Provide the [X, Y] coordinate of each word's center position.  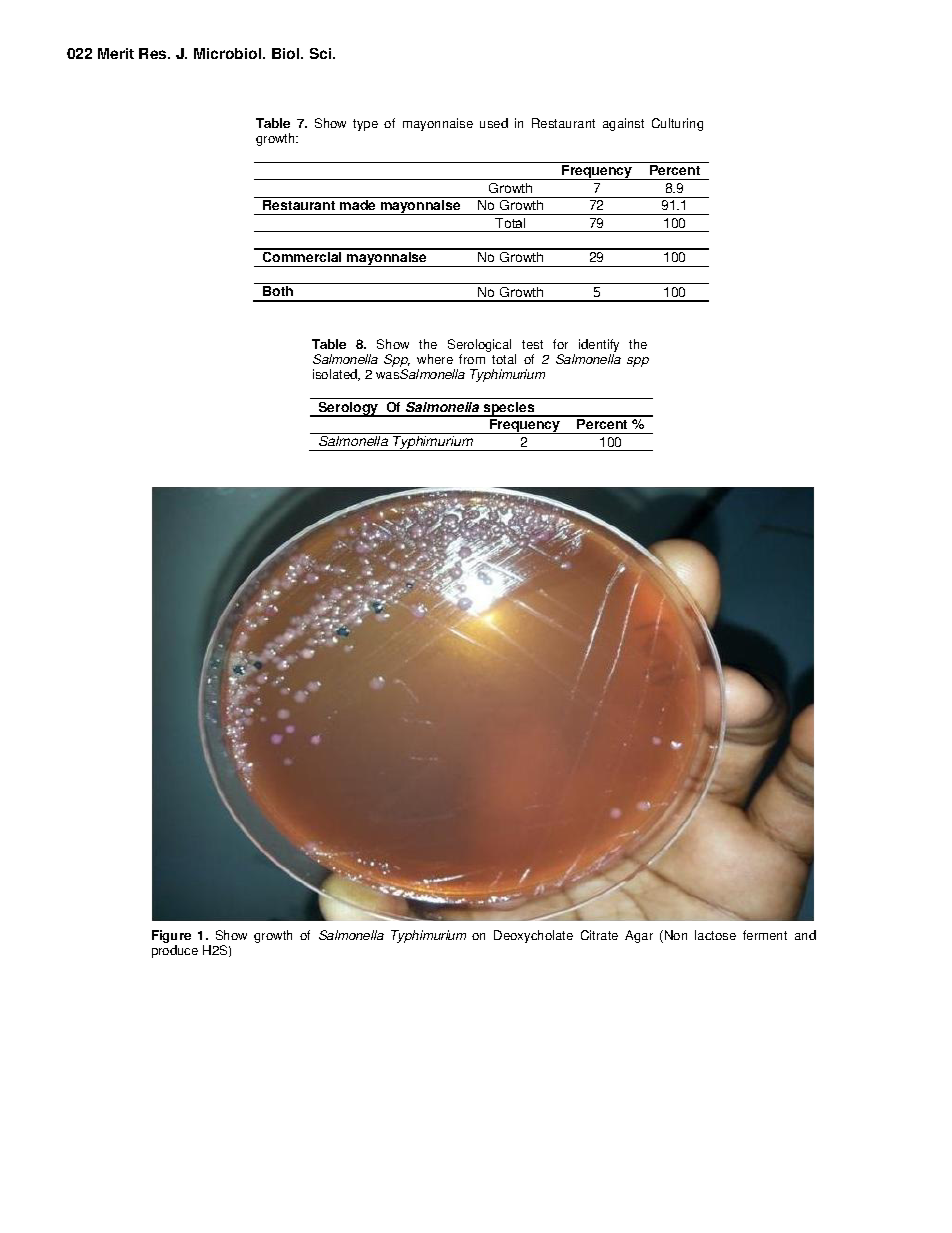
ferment [765, 935]
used [494, 123]
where [435, 359]
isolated [336, 375]
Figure [171, 936]
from [472, 359]
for [560, 344]
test [532, 344]
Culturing [677, 124]
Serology [348, 409]
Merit [116, 53]
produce [175, 951]
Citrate [599, 935]
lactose [715, 935]
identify [599, 347]
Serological [479, 347]
